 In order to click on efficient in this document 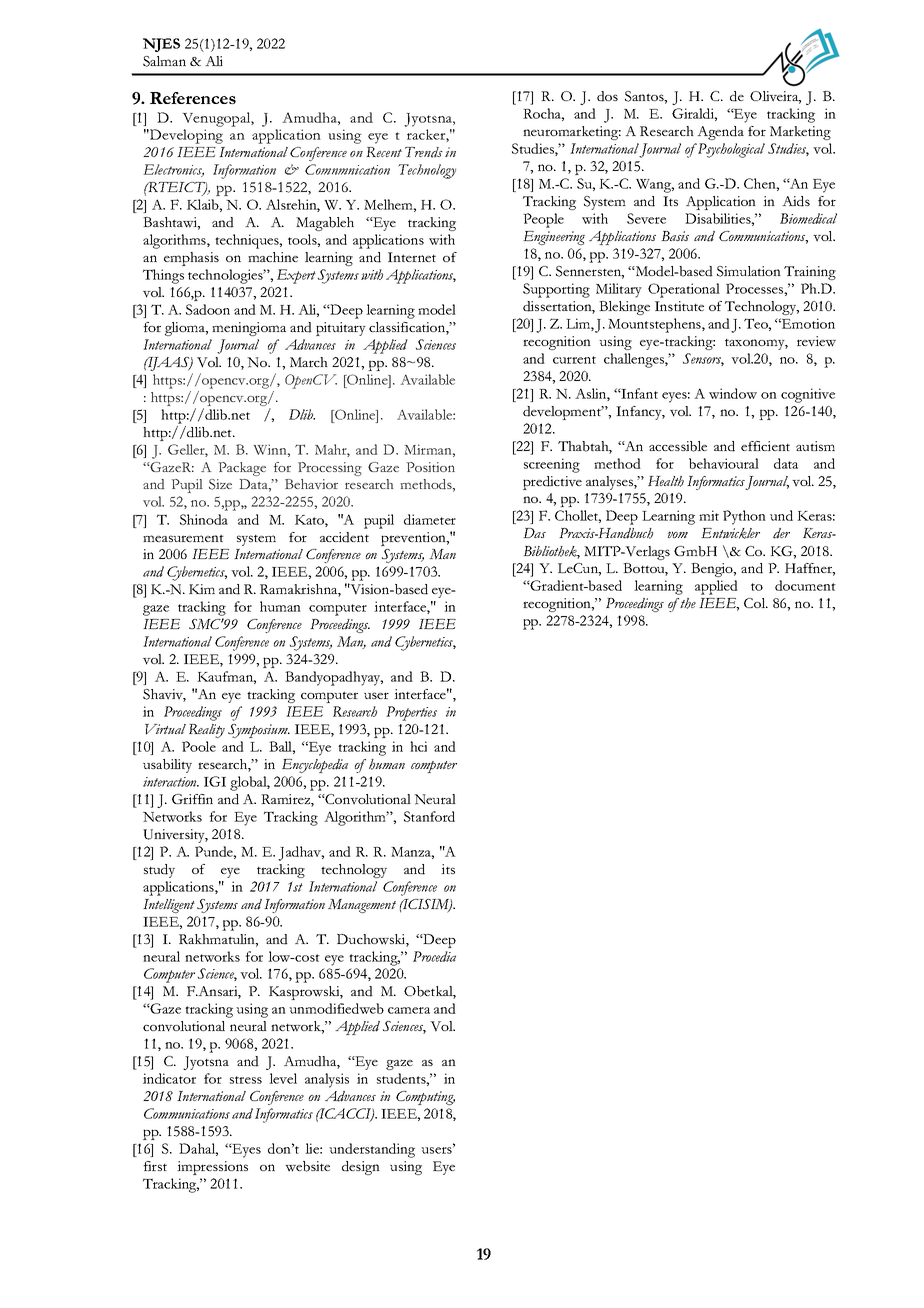, I will do `click(765, 446)`.
